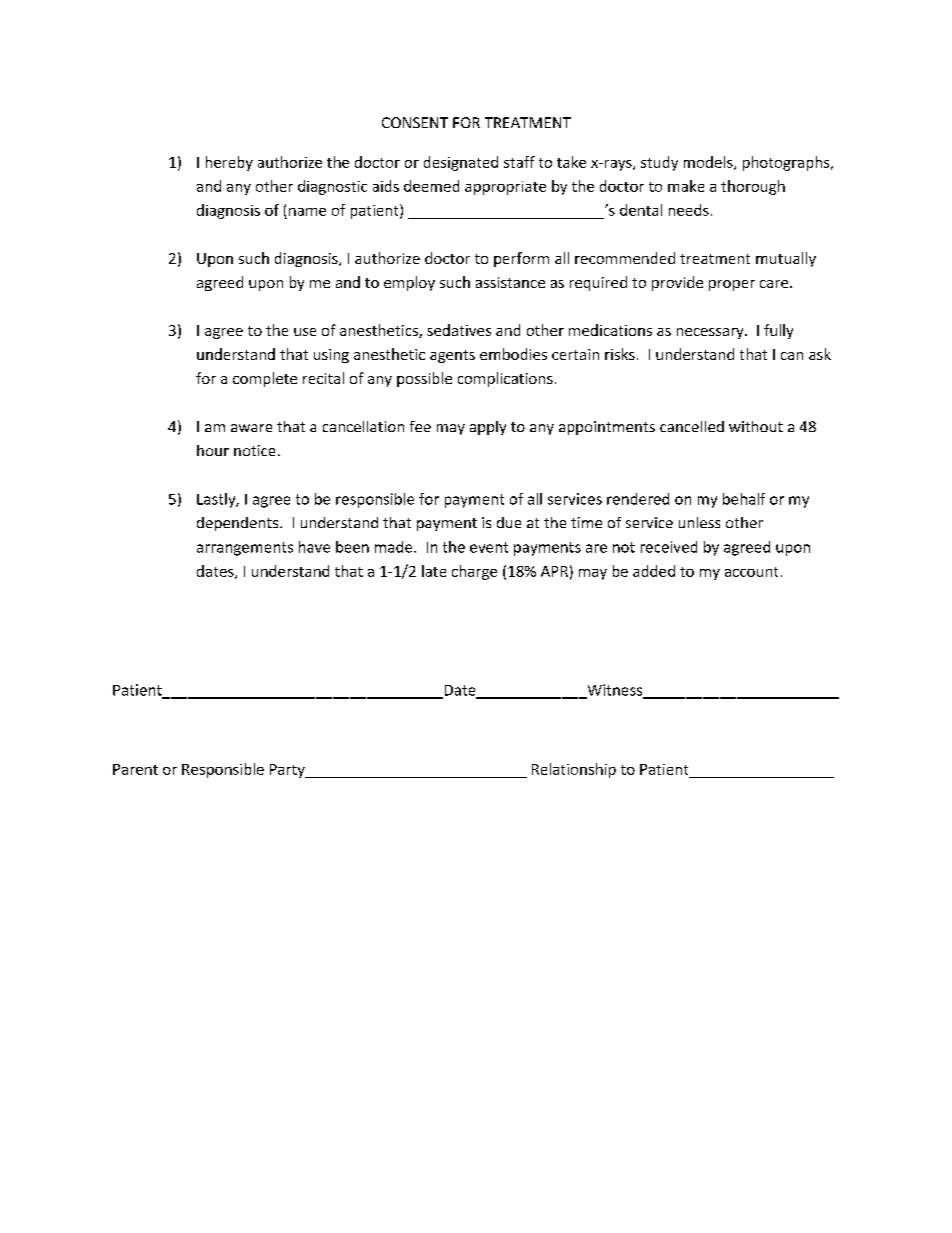 The height and width of the screenshot is (1233, 952). What do you see at coordinates (756, 426) in the screenshot?
I see `without` at bounding box center [756, 426].
